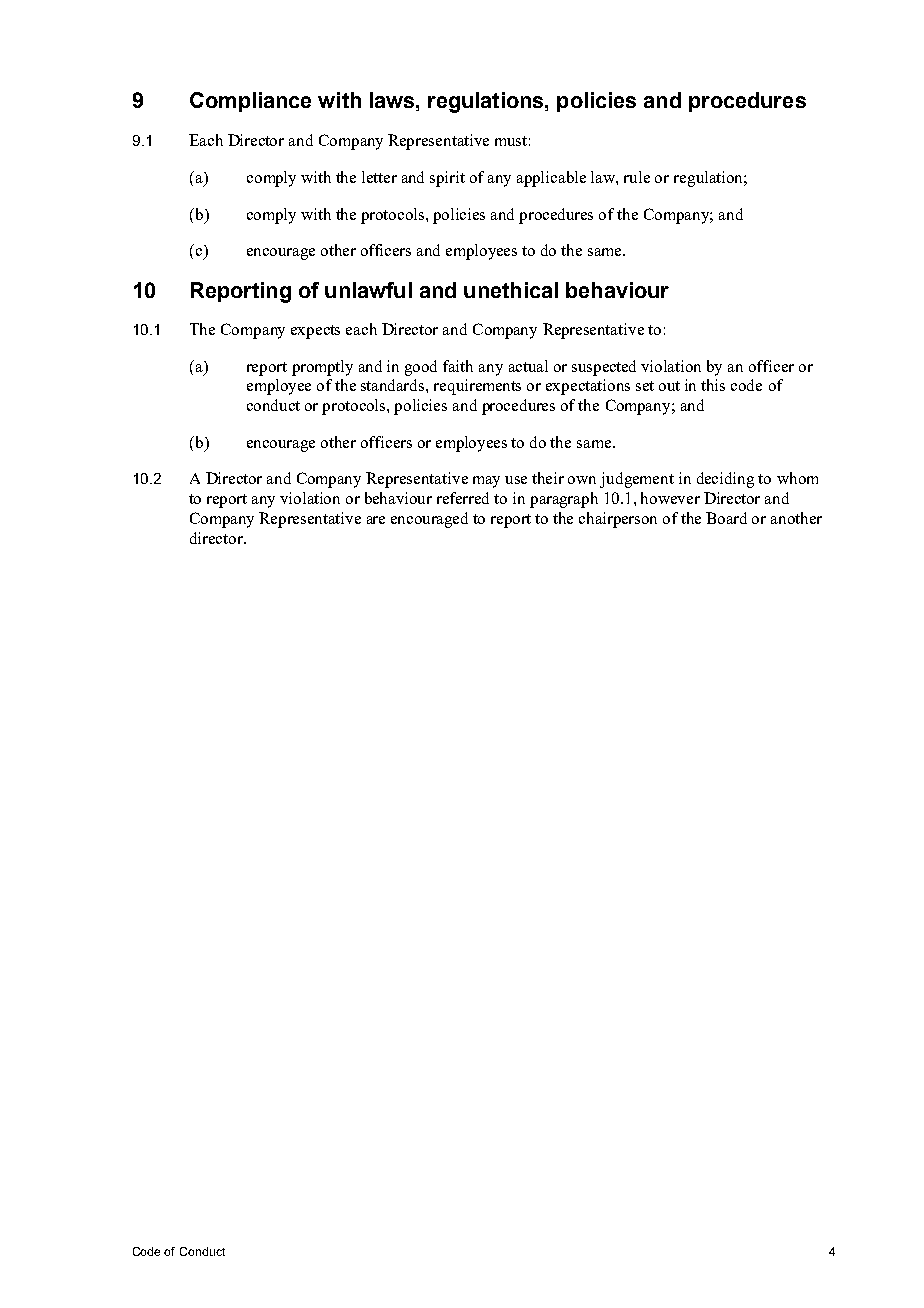  What do you see at coordinates (250, 102) in the screenshot?
I see `Compliance` at bounding box center [250, 102].
